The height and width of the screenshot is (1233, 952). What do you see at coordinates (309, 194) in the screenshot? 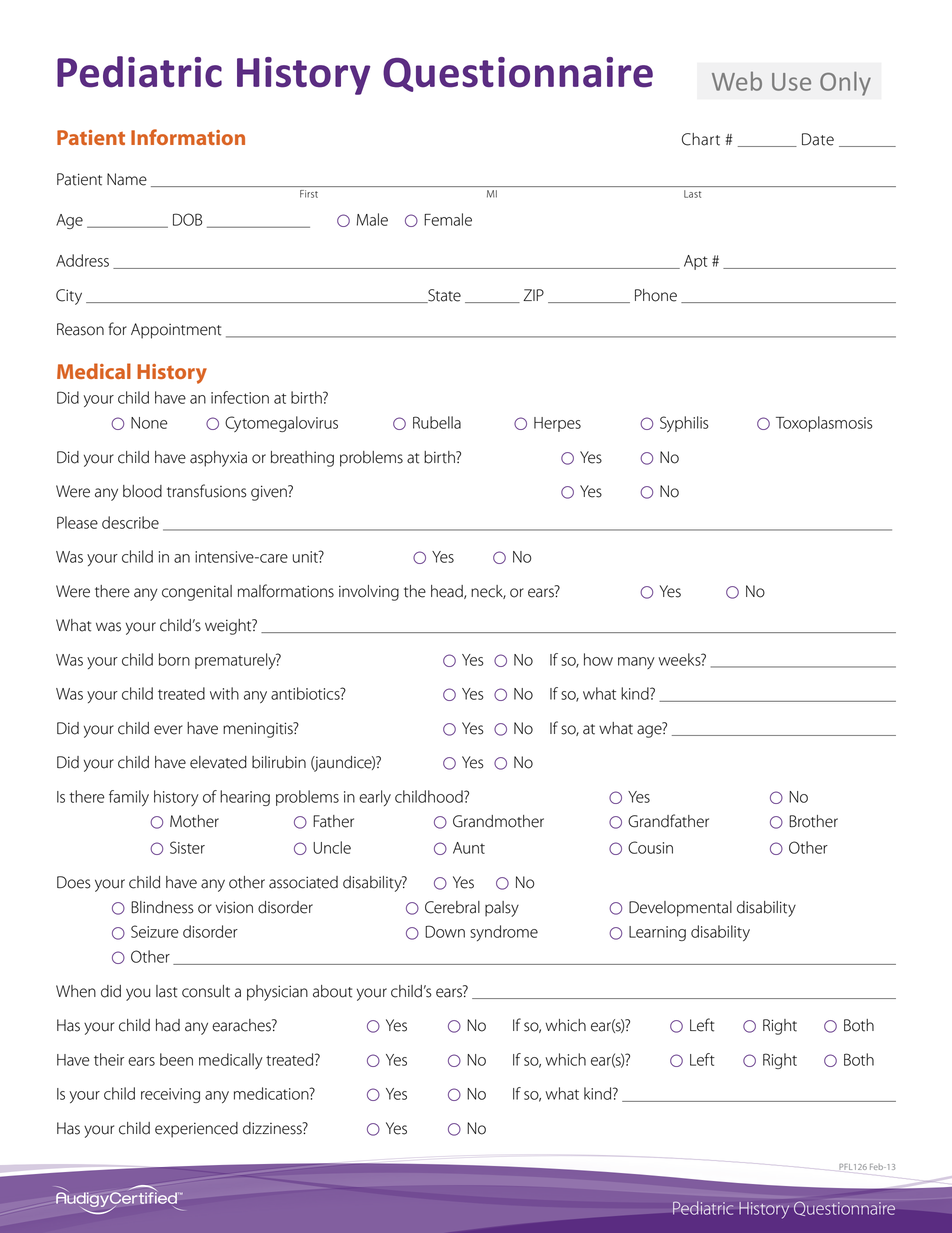
I see `First` at bounding box center [309, 194].
